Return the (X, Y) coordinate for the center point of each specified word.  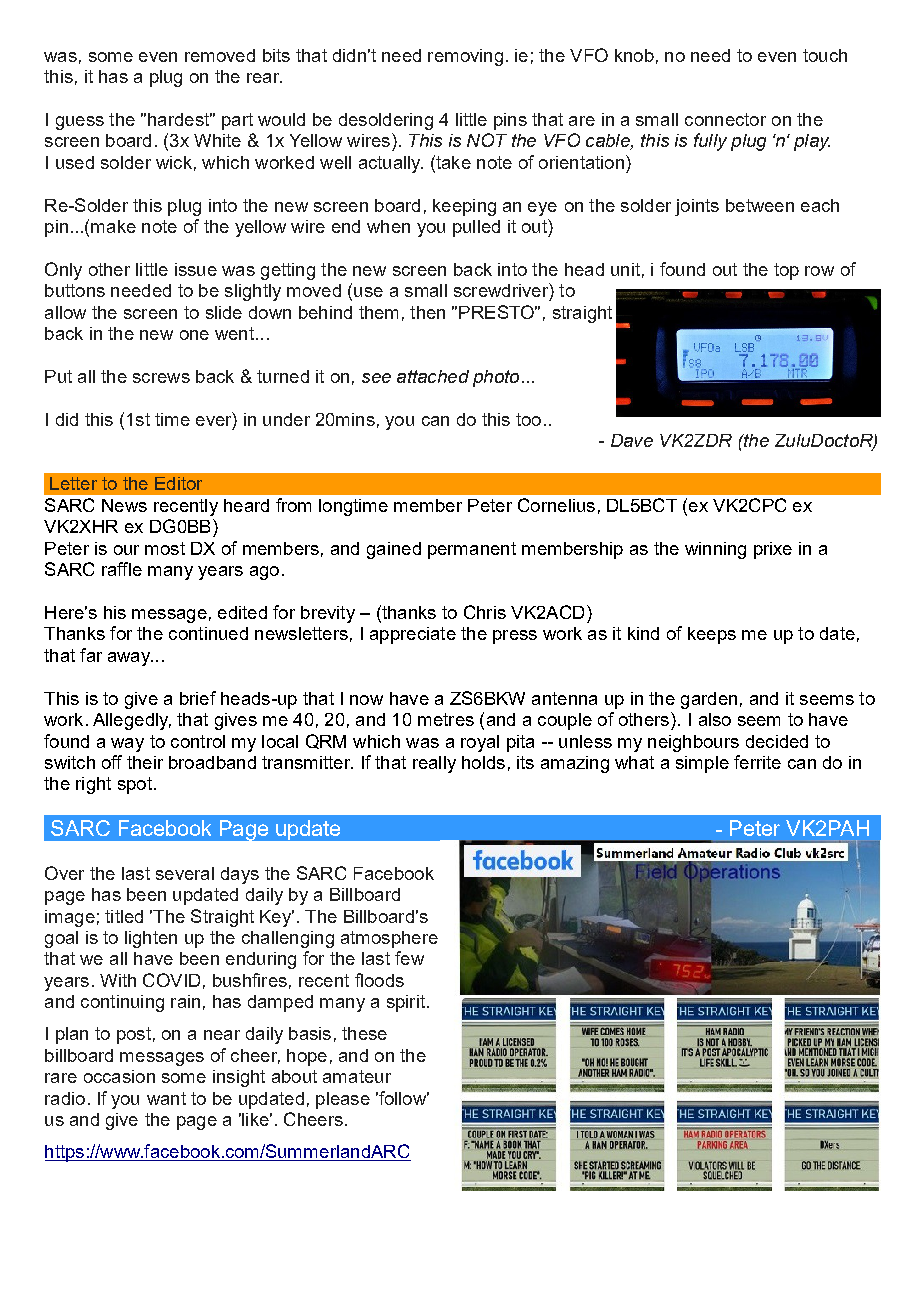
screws (161, 378)
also (715, 719)
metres (446, 719)
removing (465, 57)
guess (80, 123)
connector (725, 119)
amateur (357, 1076)
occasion (119, 1076)
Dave (632, 440)
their (145, 762)
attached (433, 376)
